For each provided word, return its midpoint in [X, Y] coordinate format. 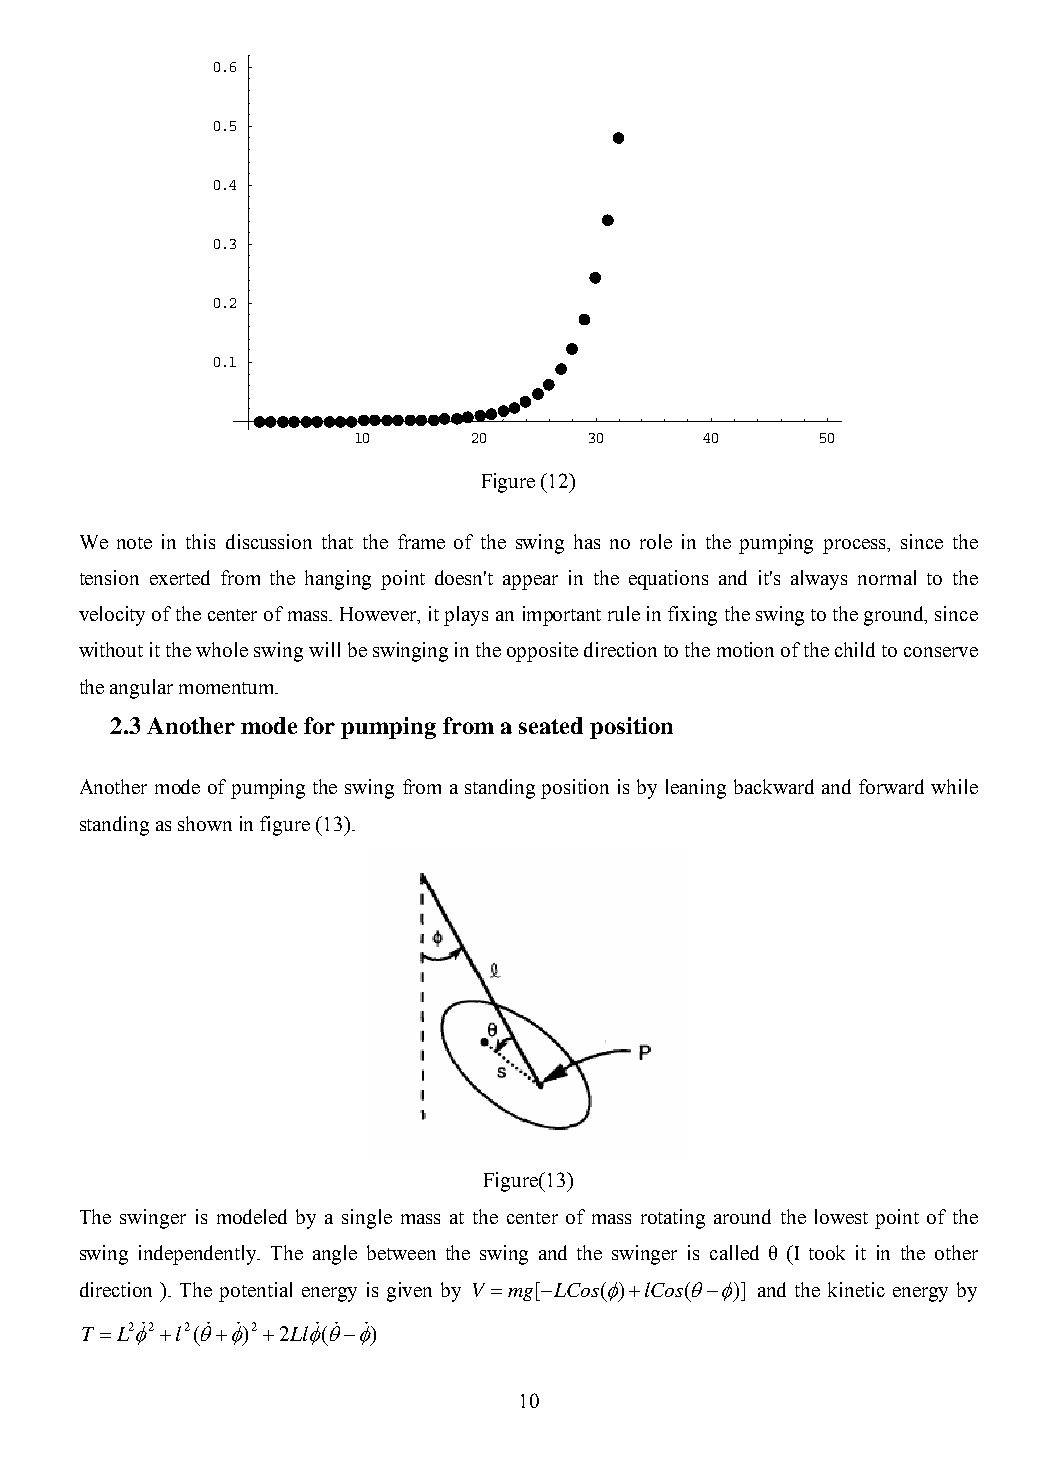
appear [530, 582]
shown [205, 823]
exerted [180, 577]
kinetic [856, 1289]
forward [891, 786]
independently [199, 1255]
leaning [696, 789]
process [856, 546]
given [409, 1292]
